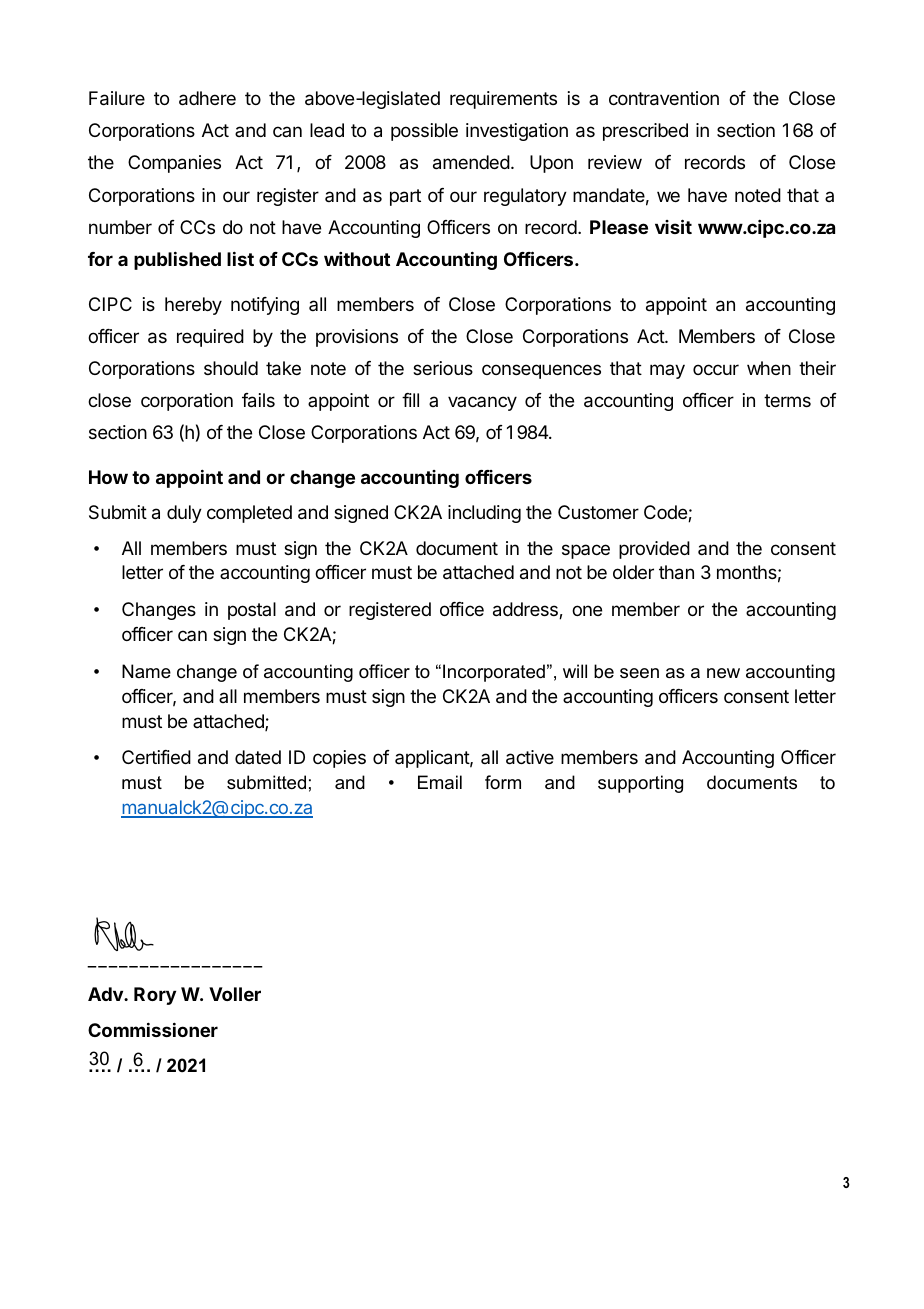 This screenshot has height=1309, width=924. What do you see at coordinates (424, 132) in the screenshot?
I see `possible` at bounding box center [424, 132].
